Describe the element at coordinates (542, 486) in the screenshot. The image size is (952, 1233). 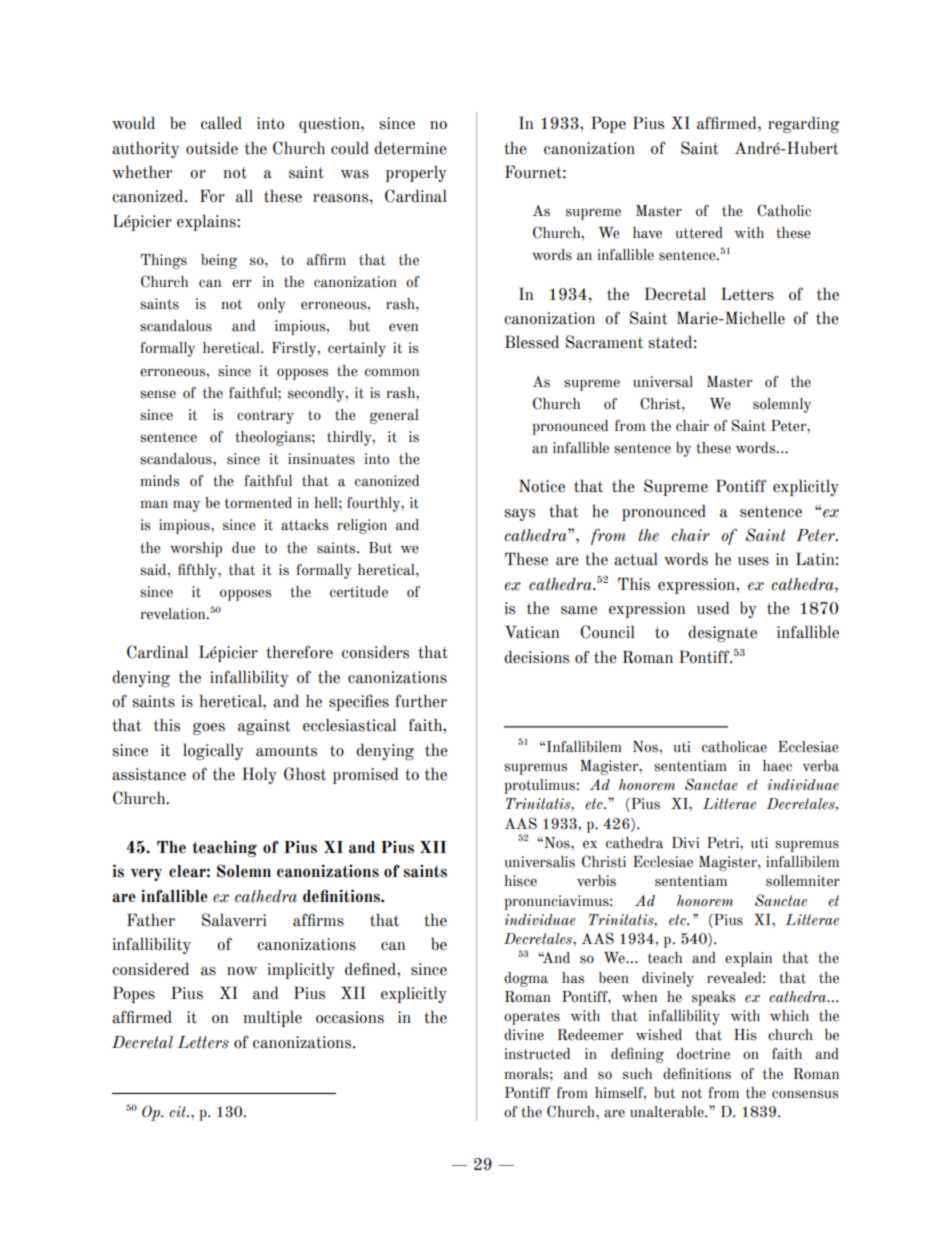
I see `Notice` at that location.
